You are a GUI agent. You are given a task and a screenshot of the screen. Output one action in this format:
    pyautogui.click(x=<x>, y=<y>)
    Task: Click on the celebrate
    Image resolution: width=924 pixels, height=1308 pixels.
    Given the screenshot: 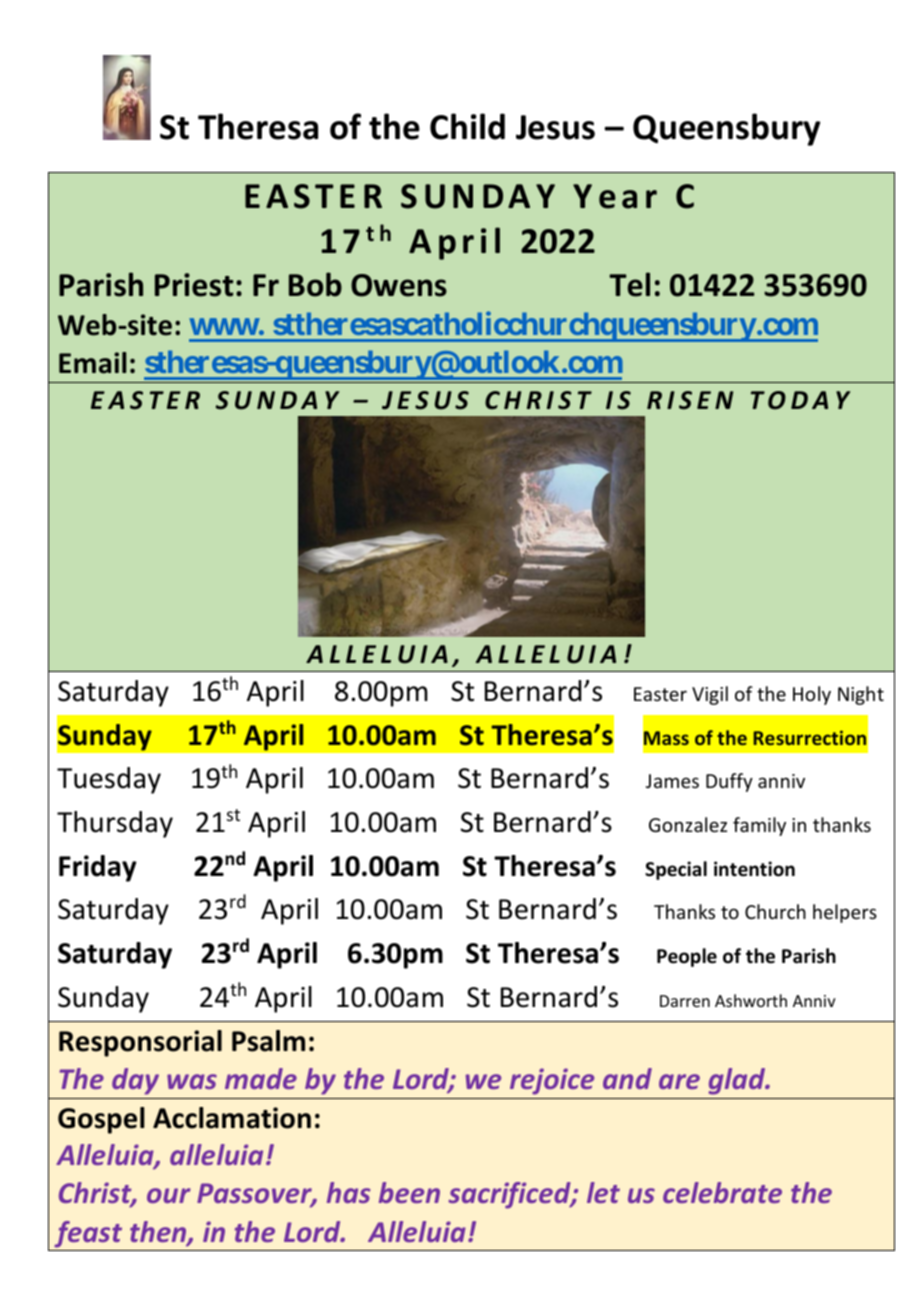 What is the action you would take?
    pyautogui.click(x=722, y=1192)
